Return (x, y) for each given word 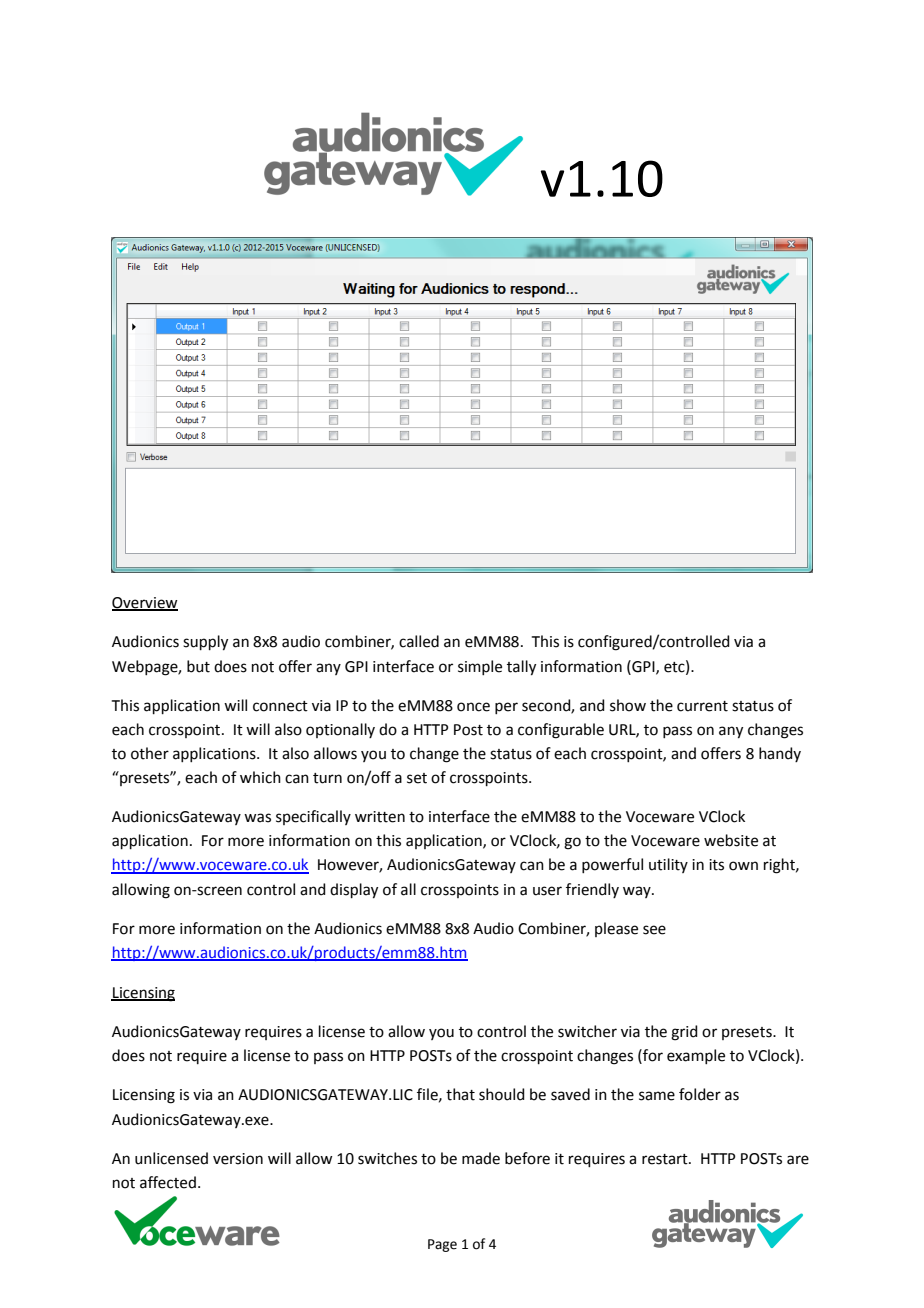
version (238, 1159)
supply (205, 643)
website (731, 840)
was (257, 818)
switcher (587, 1031)
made (481, 1158)
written (380, 817)
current (702, 706)
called (419, 641)
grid (684, 1033)
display (354, 891)
